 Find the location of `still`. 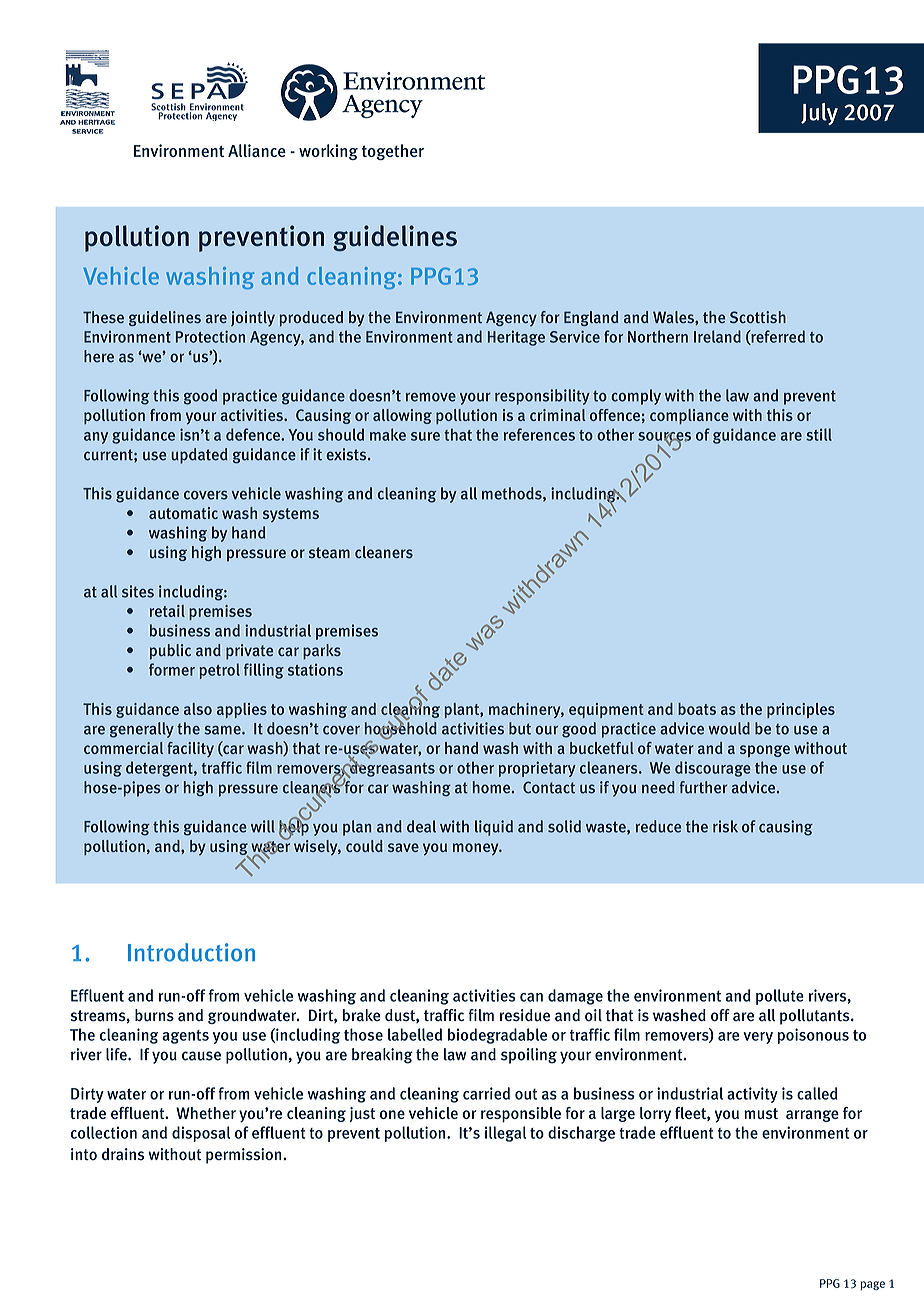

still is located at coordinates (819, 434).
